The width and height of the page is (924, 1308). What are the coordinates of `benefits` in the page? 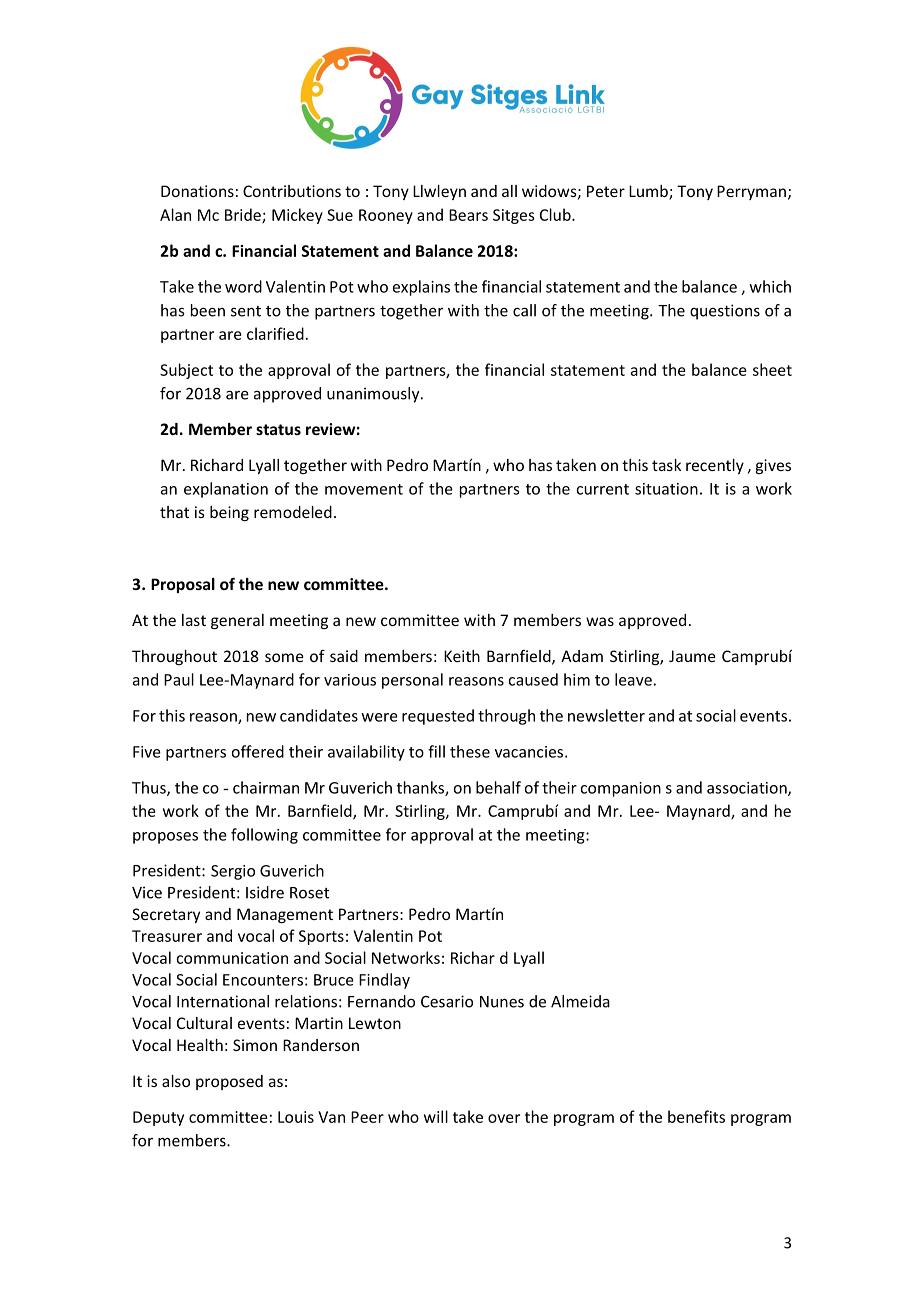 It's located at (696, 1116).
